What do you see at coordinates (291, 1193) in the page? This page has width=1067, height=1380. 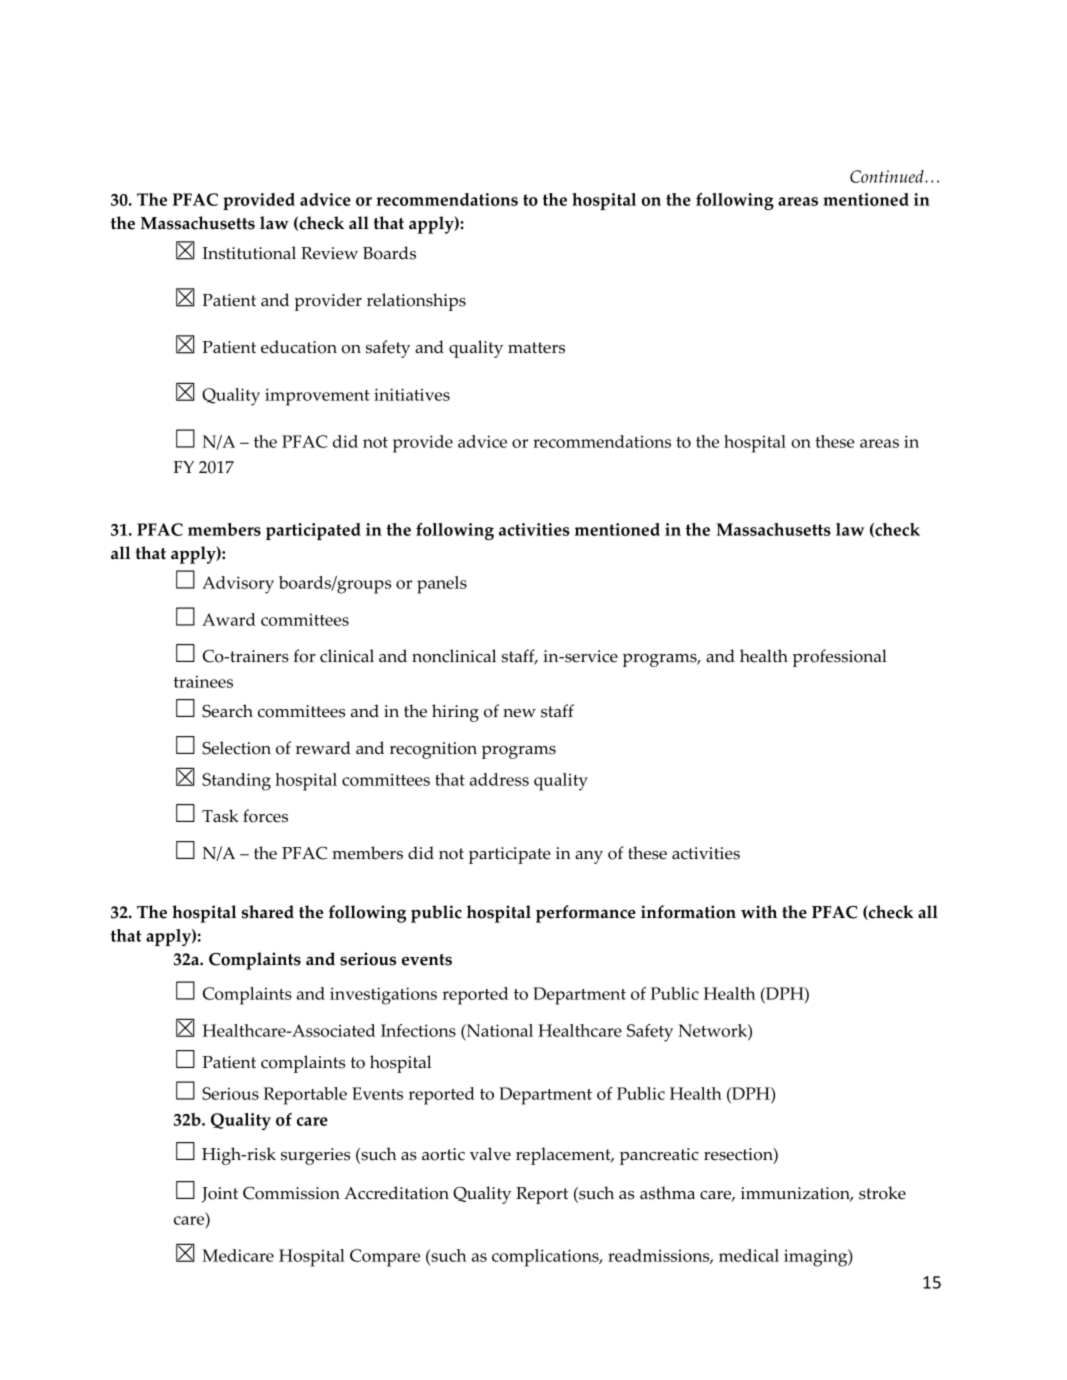 I see `Commission` at bounding box center [291, 1193].
